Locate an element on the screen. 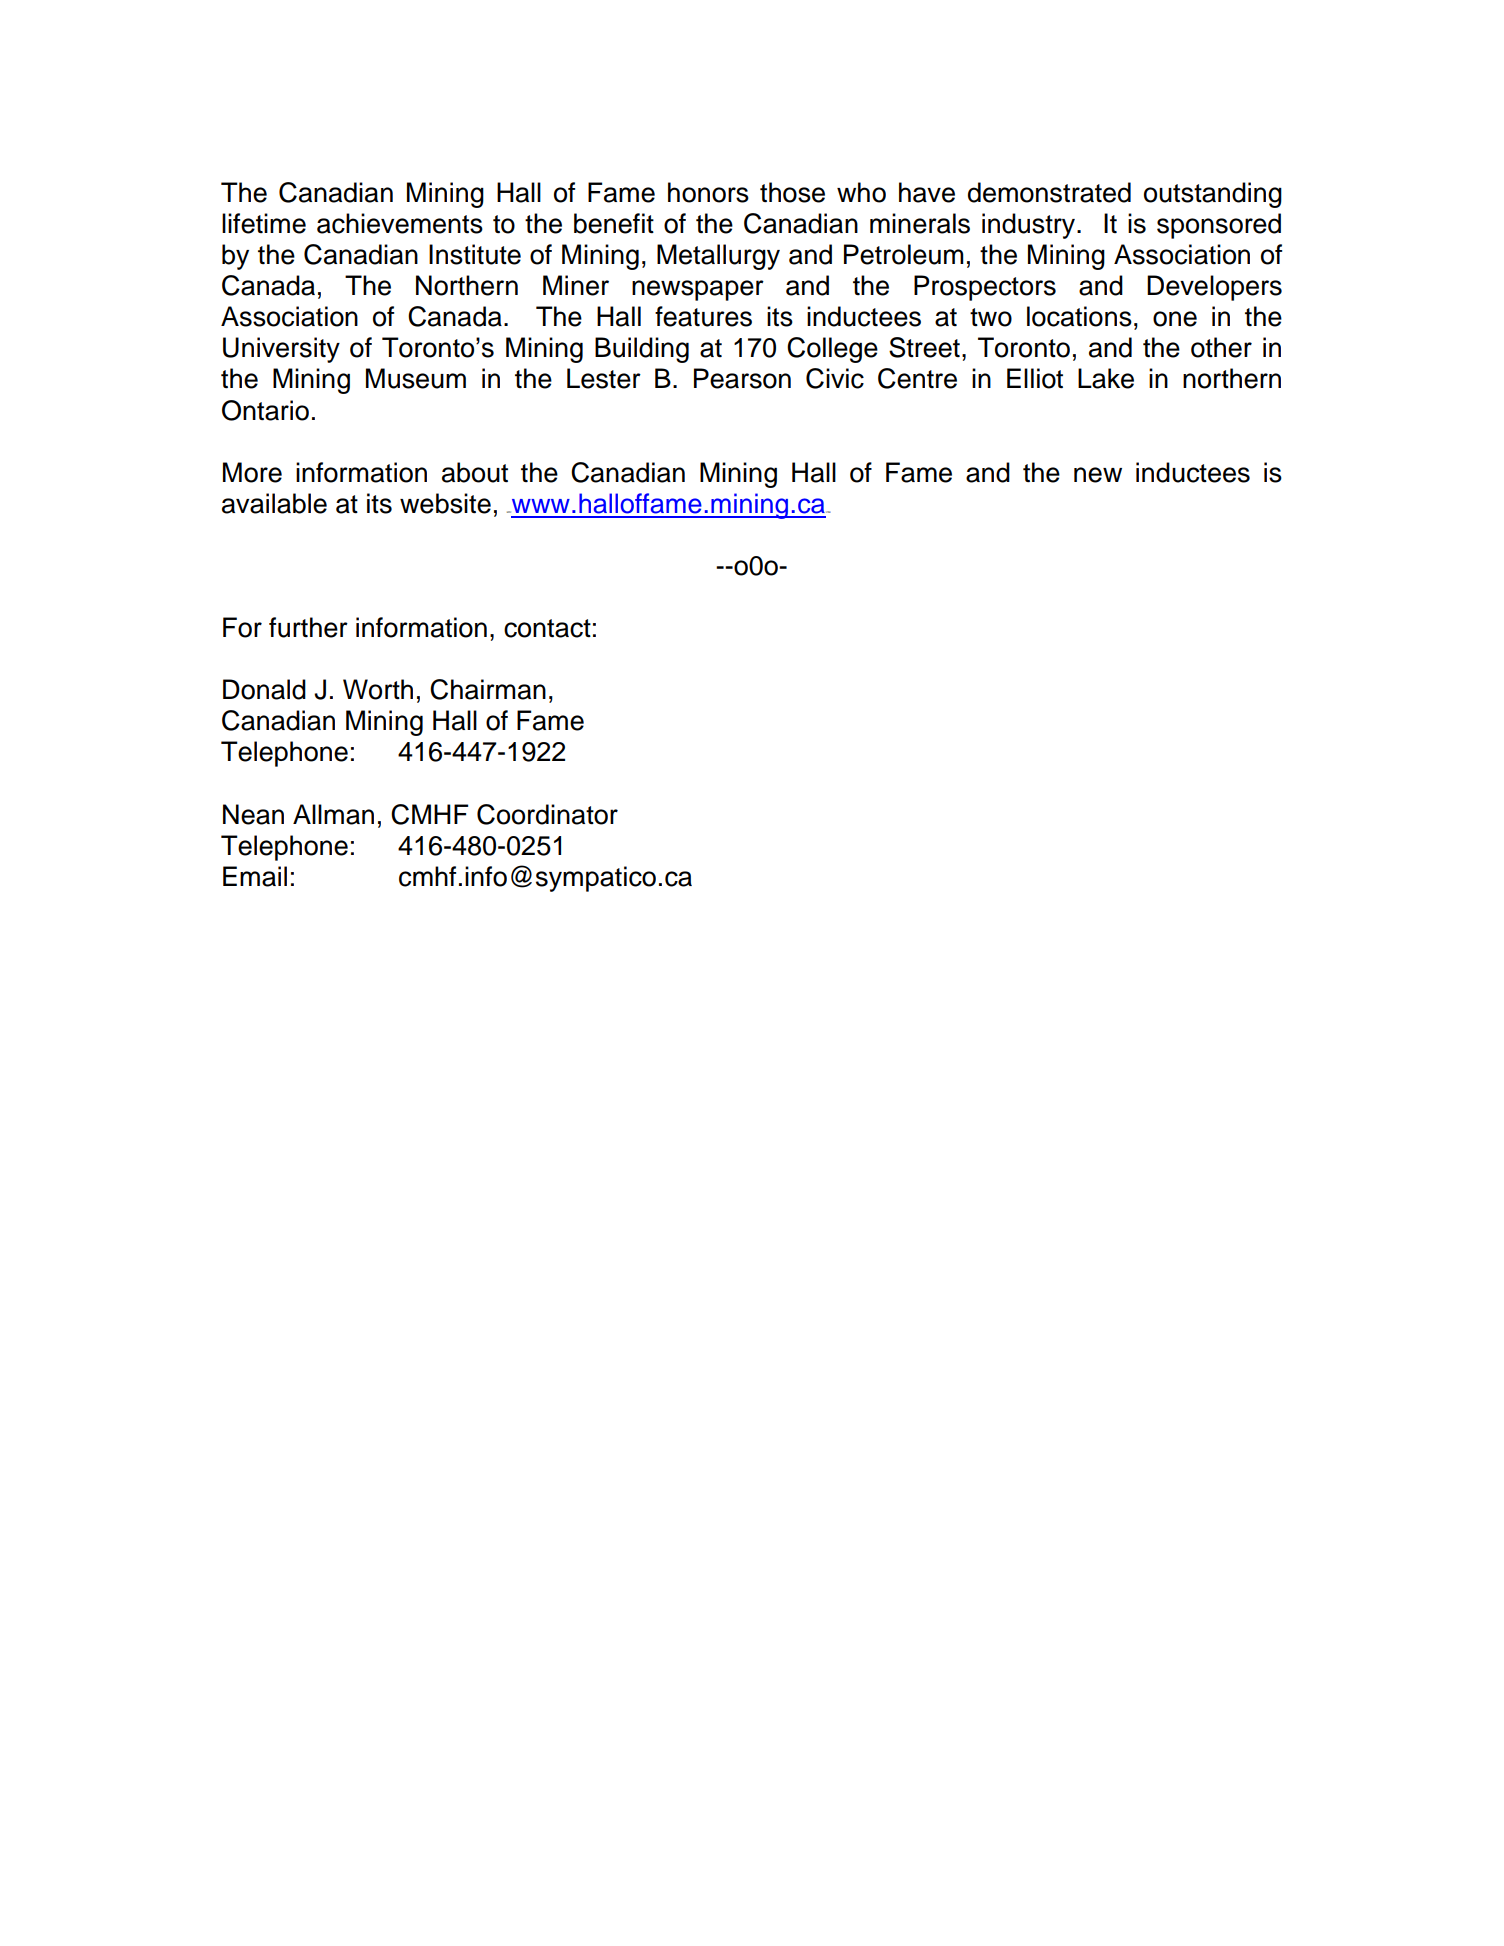 The height and width of the screenshot is (1946, 1504). demonstrated is located at coordinates (1049, 192).
